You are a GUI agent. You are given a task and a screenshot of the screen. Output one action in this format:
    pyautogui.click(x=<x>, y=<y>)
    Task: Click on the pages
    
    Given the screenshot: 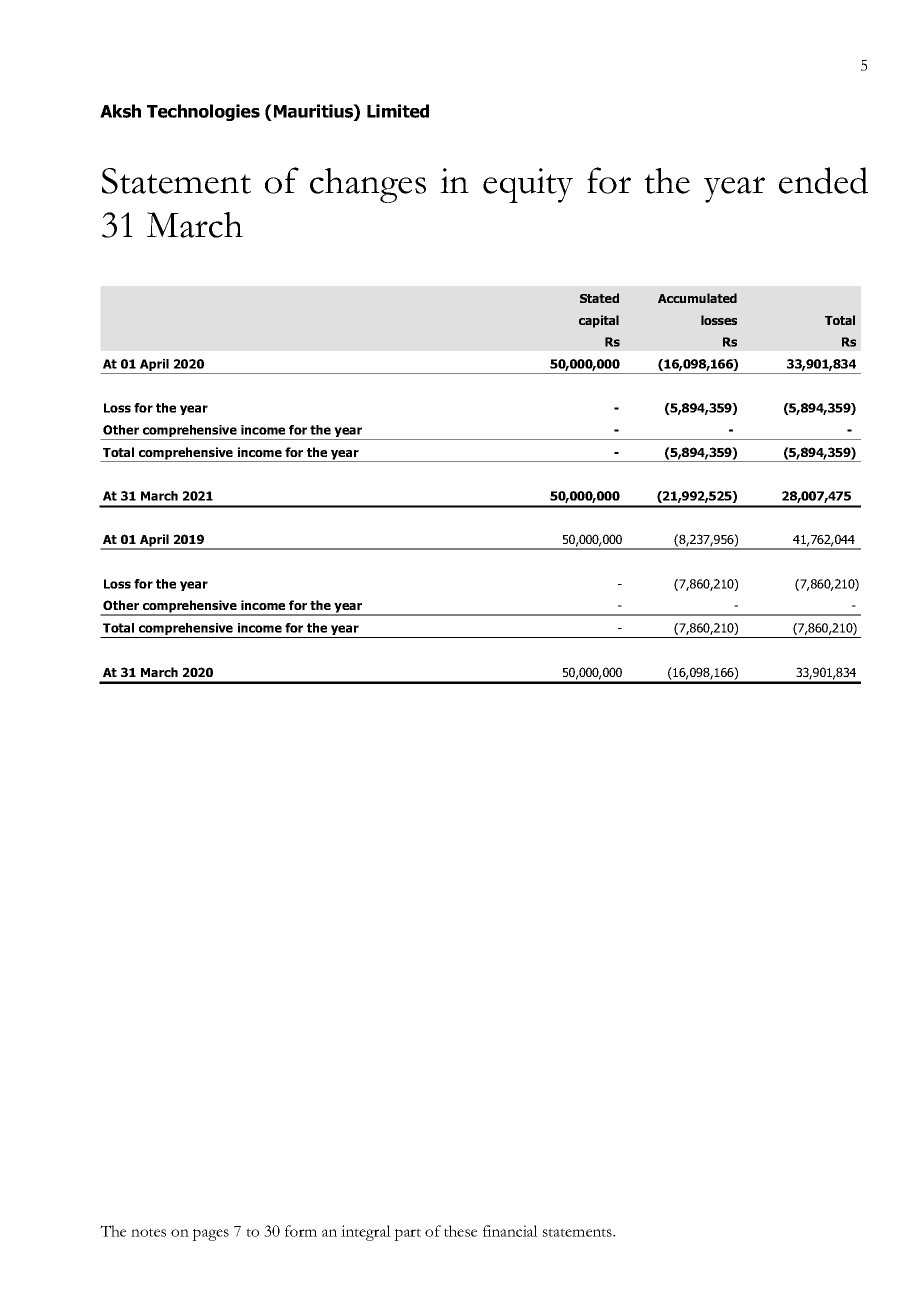 What is the action you would take?
    pyautogui.click(x=210, y=1235)
